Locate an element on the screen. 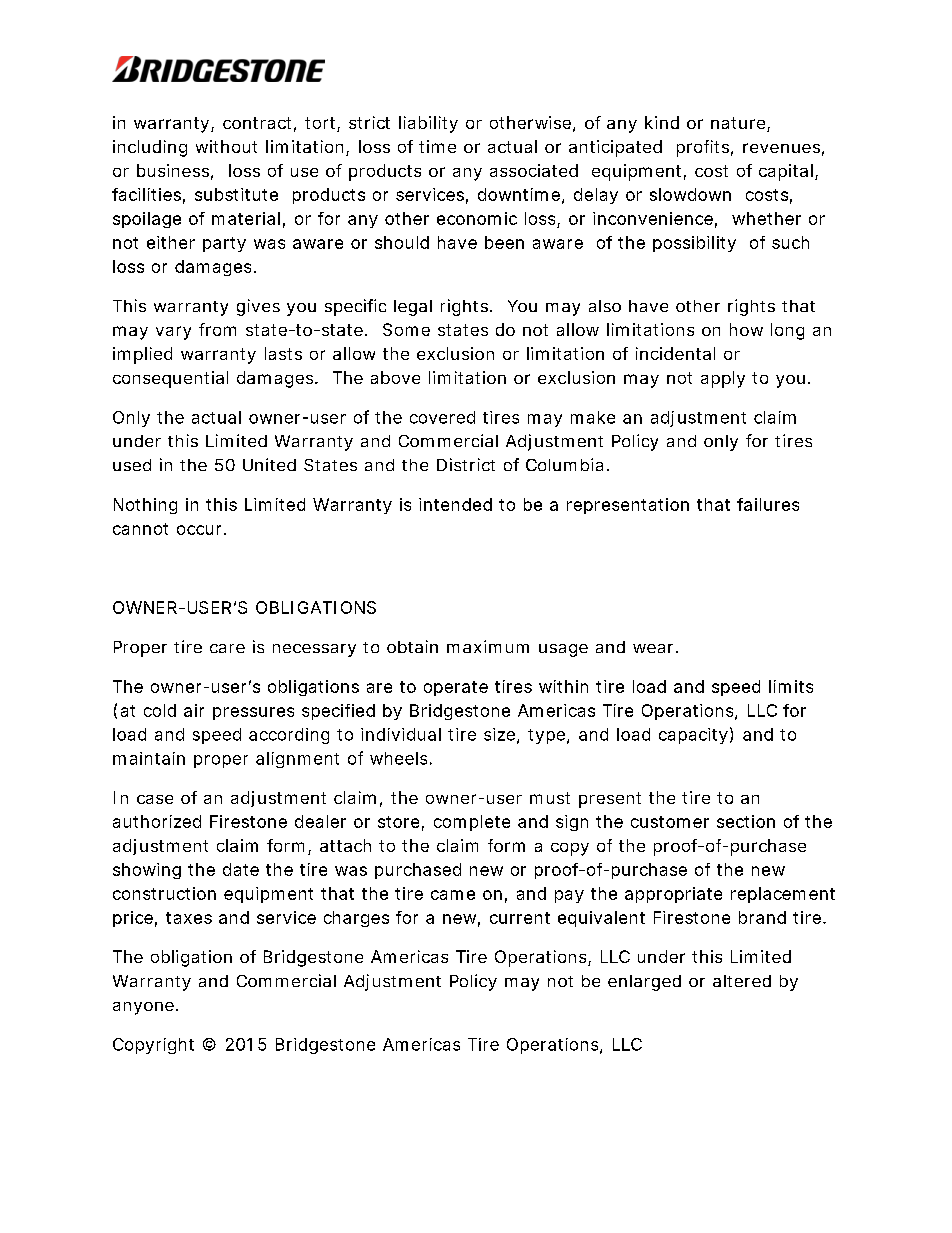 The height and width of the screenshot is (1233, 952). liability is located at coordinates (428, 124).
